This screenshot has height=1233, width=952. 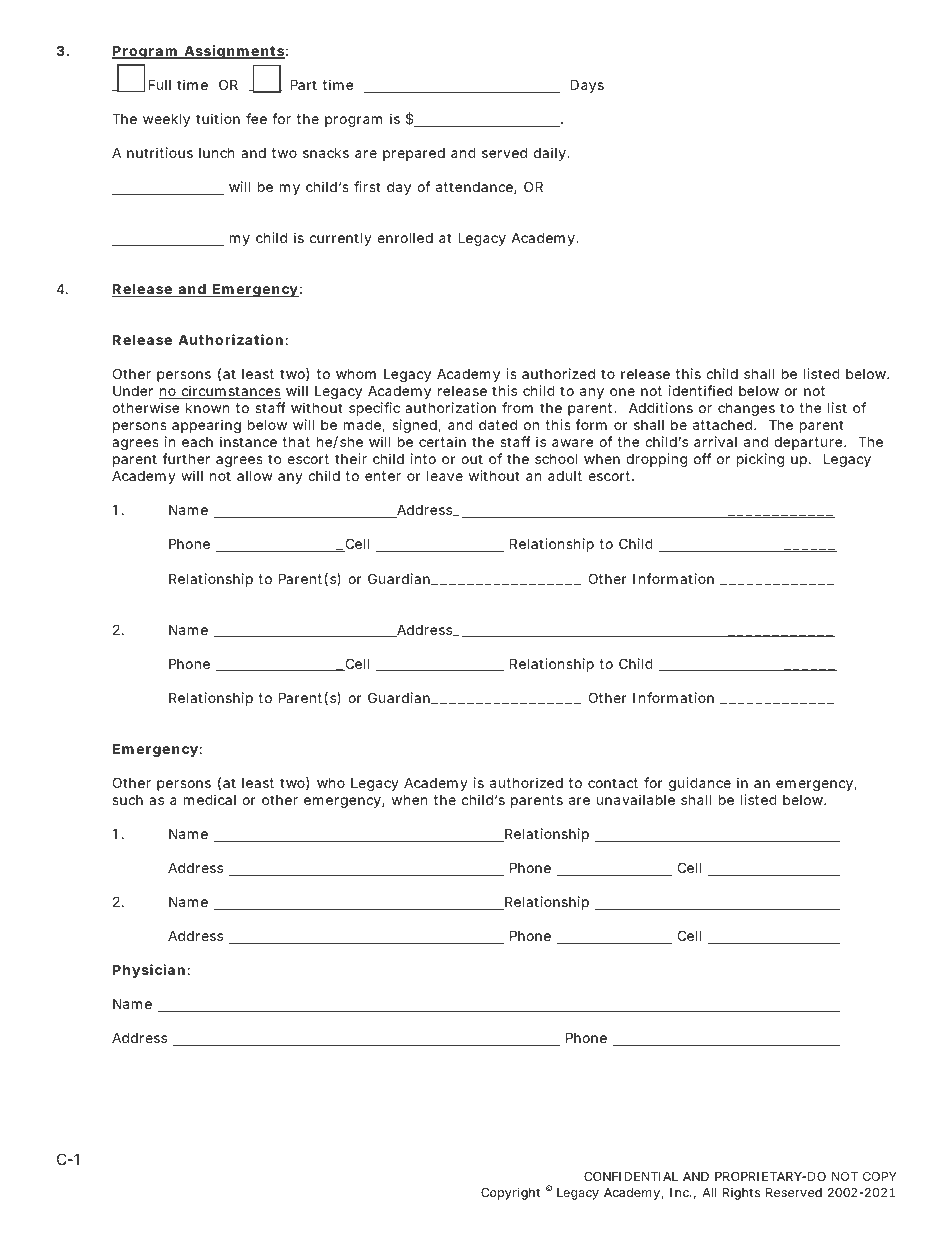 I want to click on Physician, so click(x=149, y=971).
